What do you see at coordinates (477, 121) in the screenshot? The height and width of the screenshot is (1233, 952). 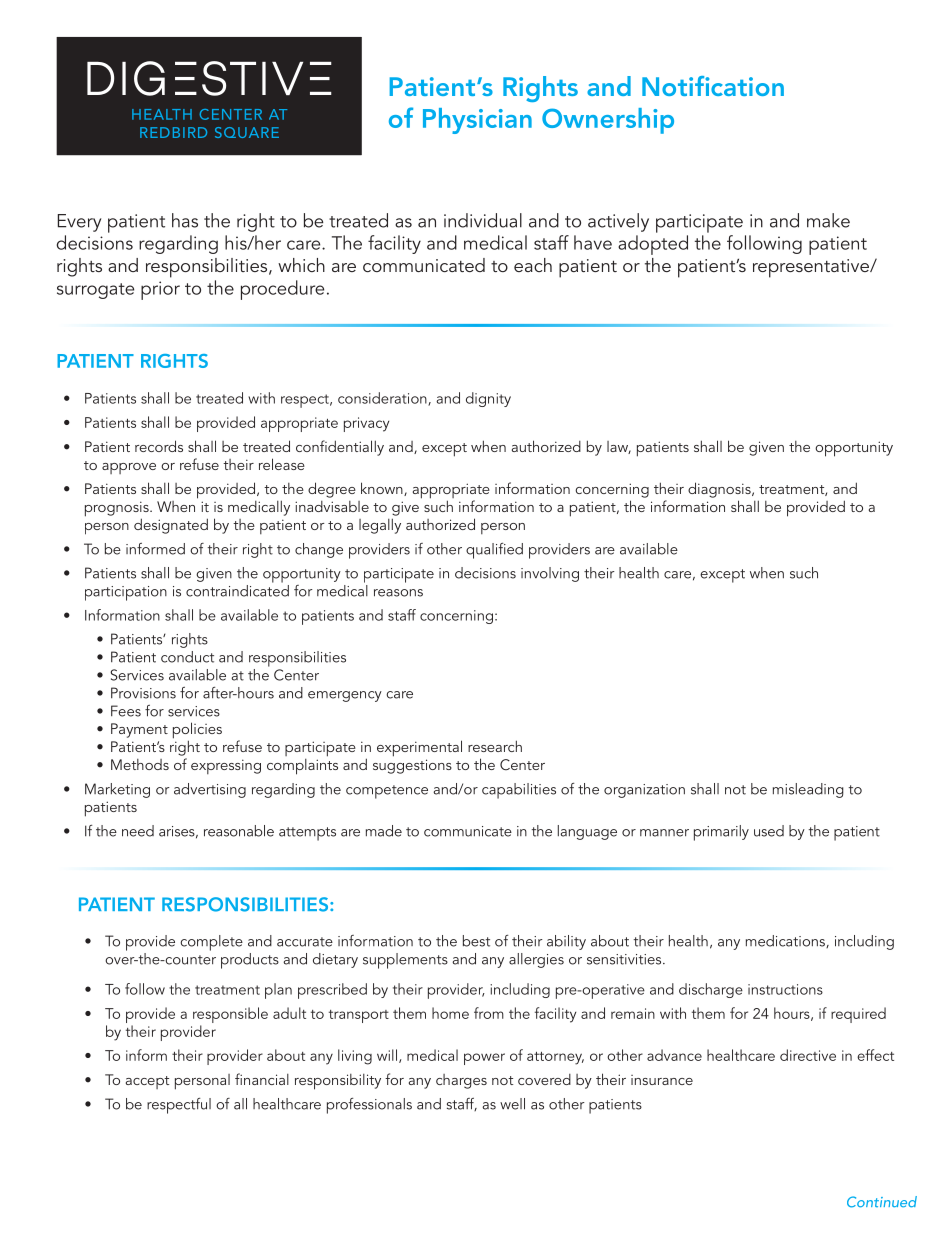 I see `Physician` at bounding box center [477, 121].
